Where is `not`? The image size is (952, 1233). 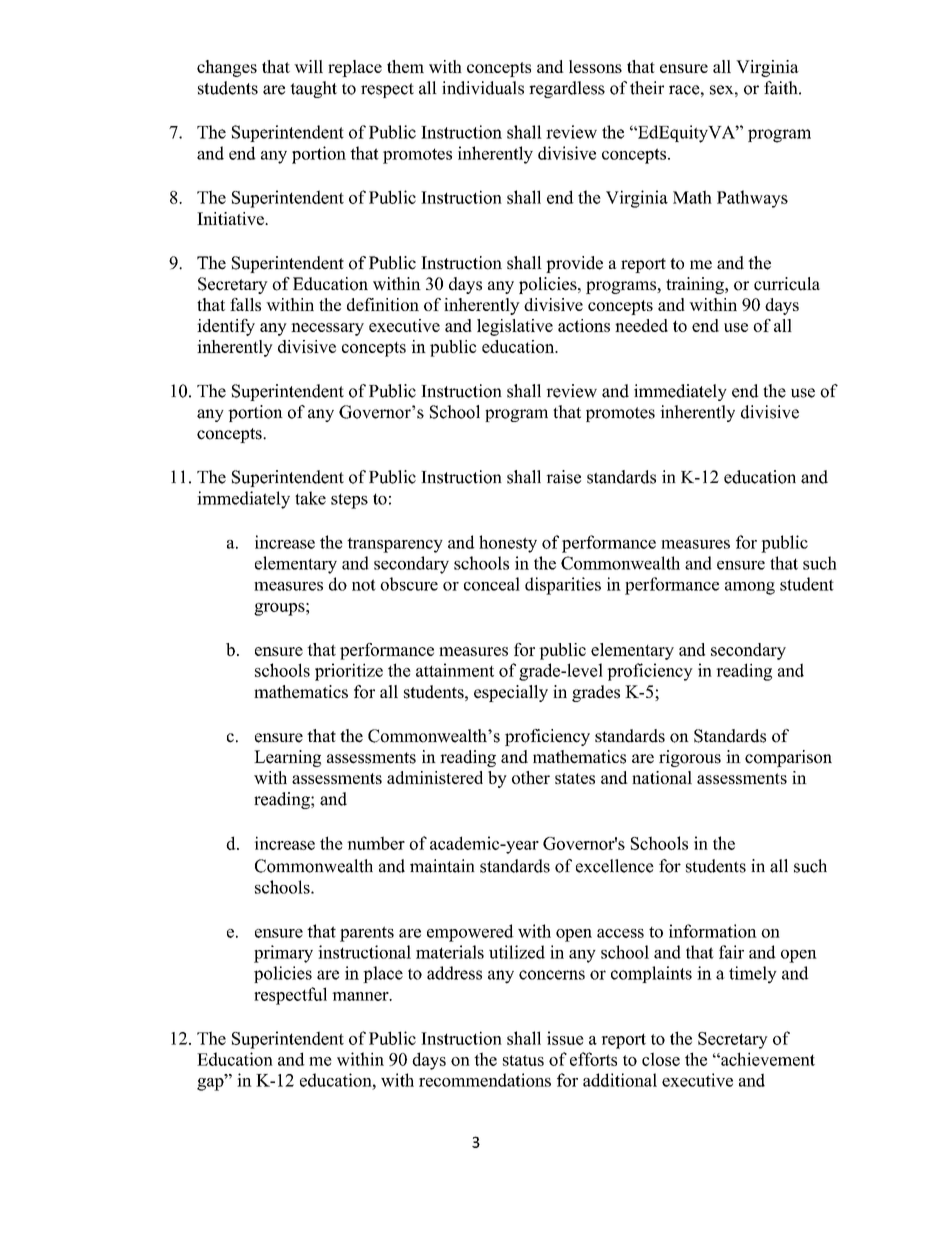 not is located at coordinates (364, 585).
